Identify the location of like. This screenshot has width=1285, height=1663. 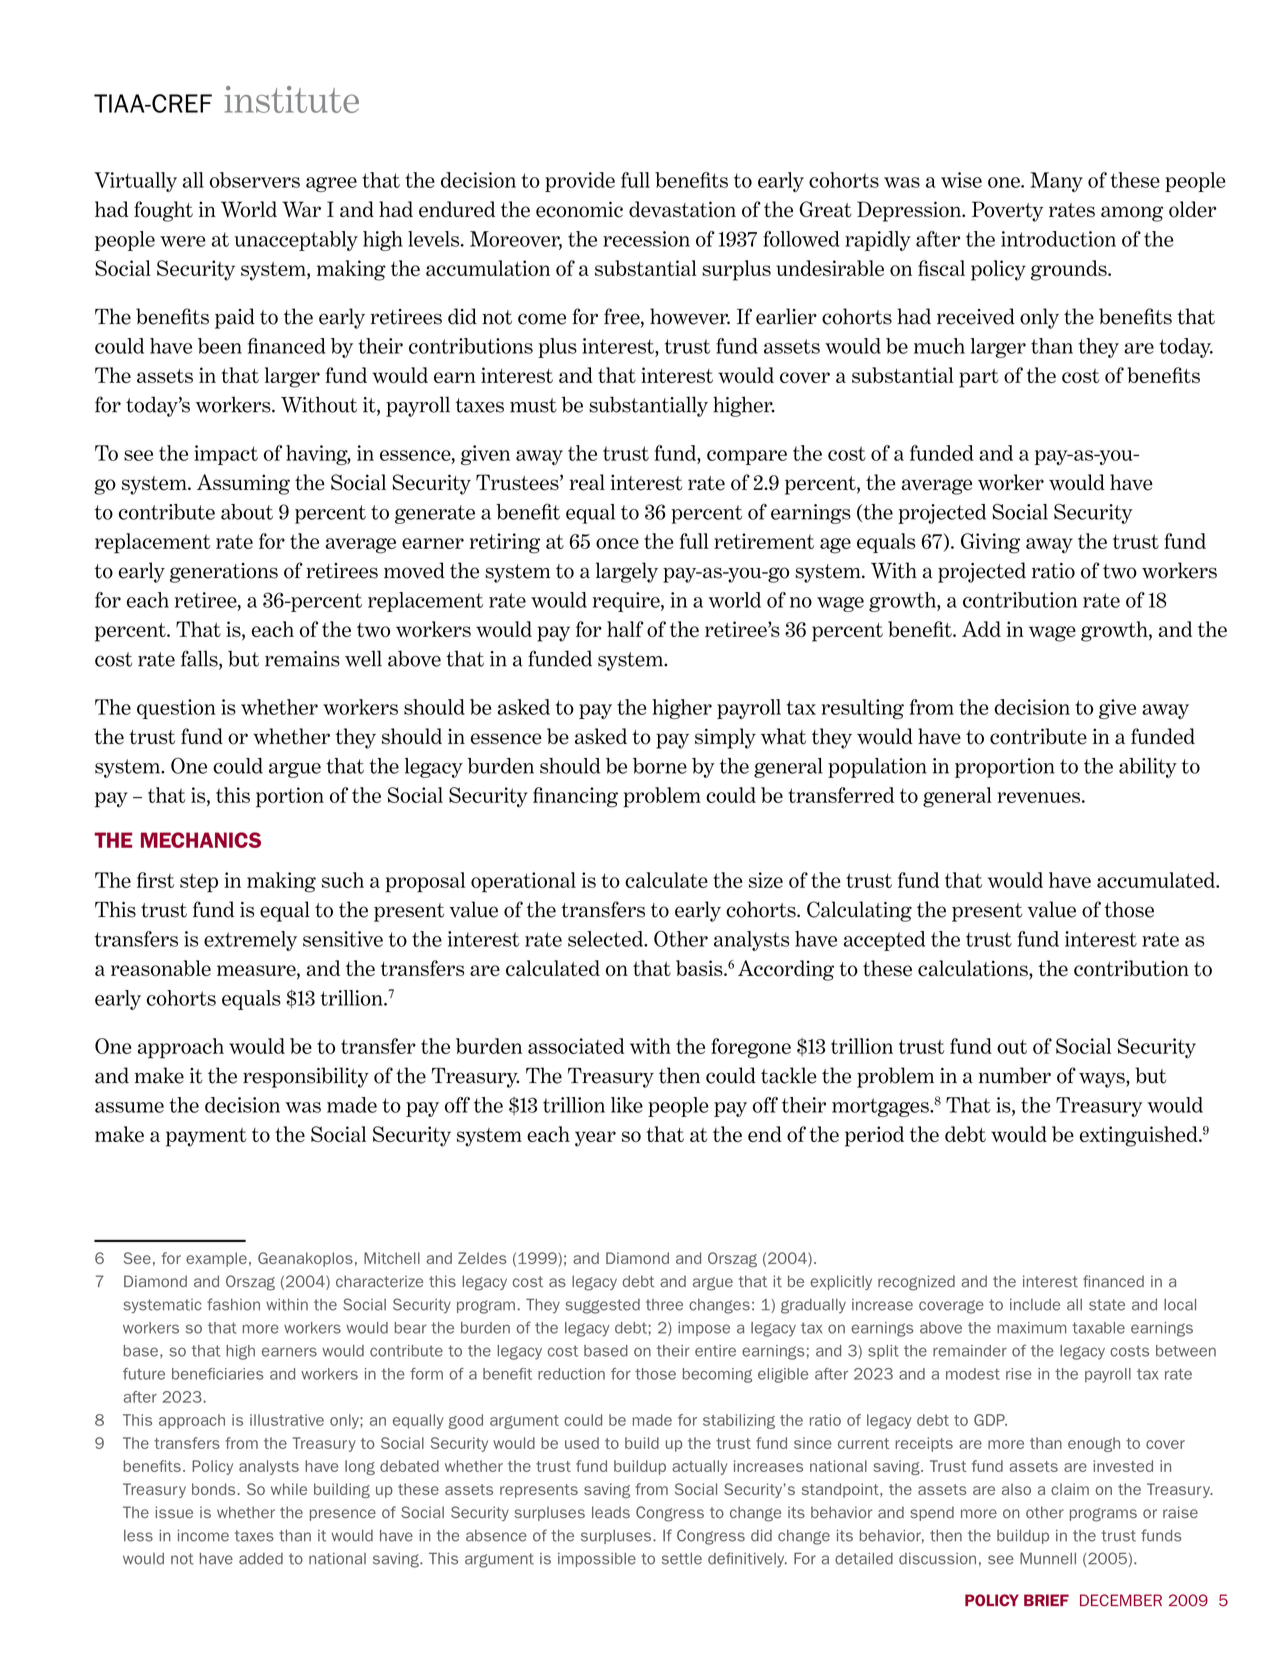
(627, 1105).
